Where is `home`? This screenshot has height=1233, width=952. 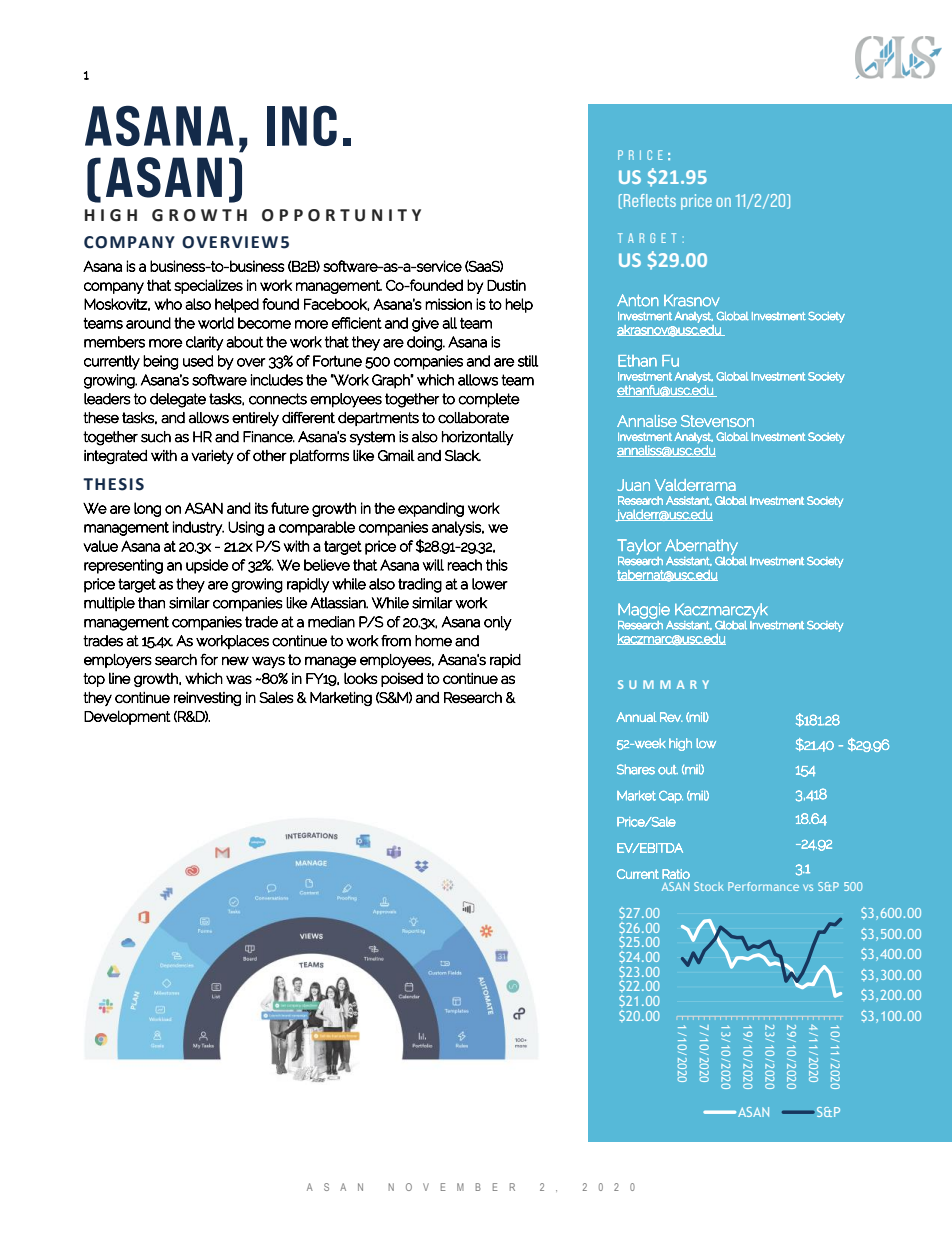 home is located at coordinates (433, 641).
